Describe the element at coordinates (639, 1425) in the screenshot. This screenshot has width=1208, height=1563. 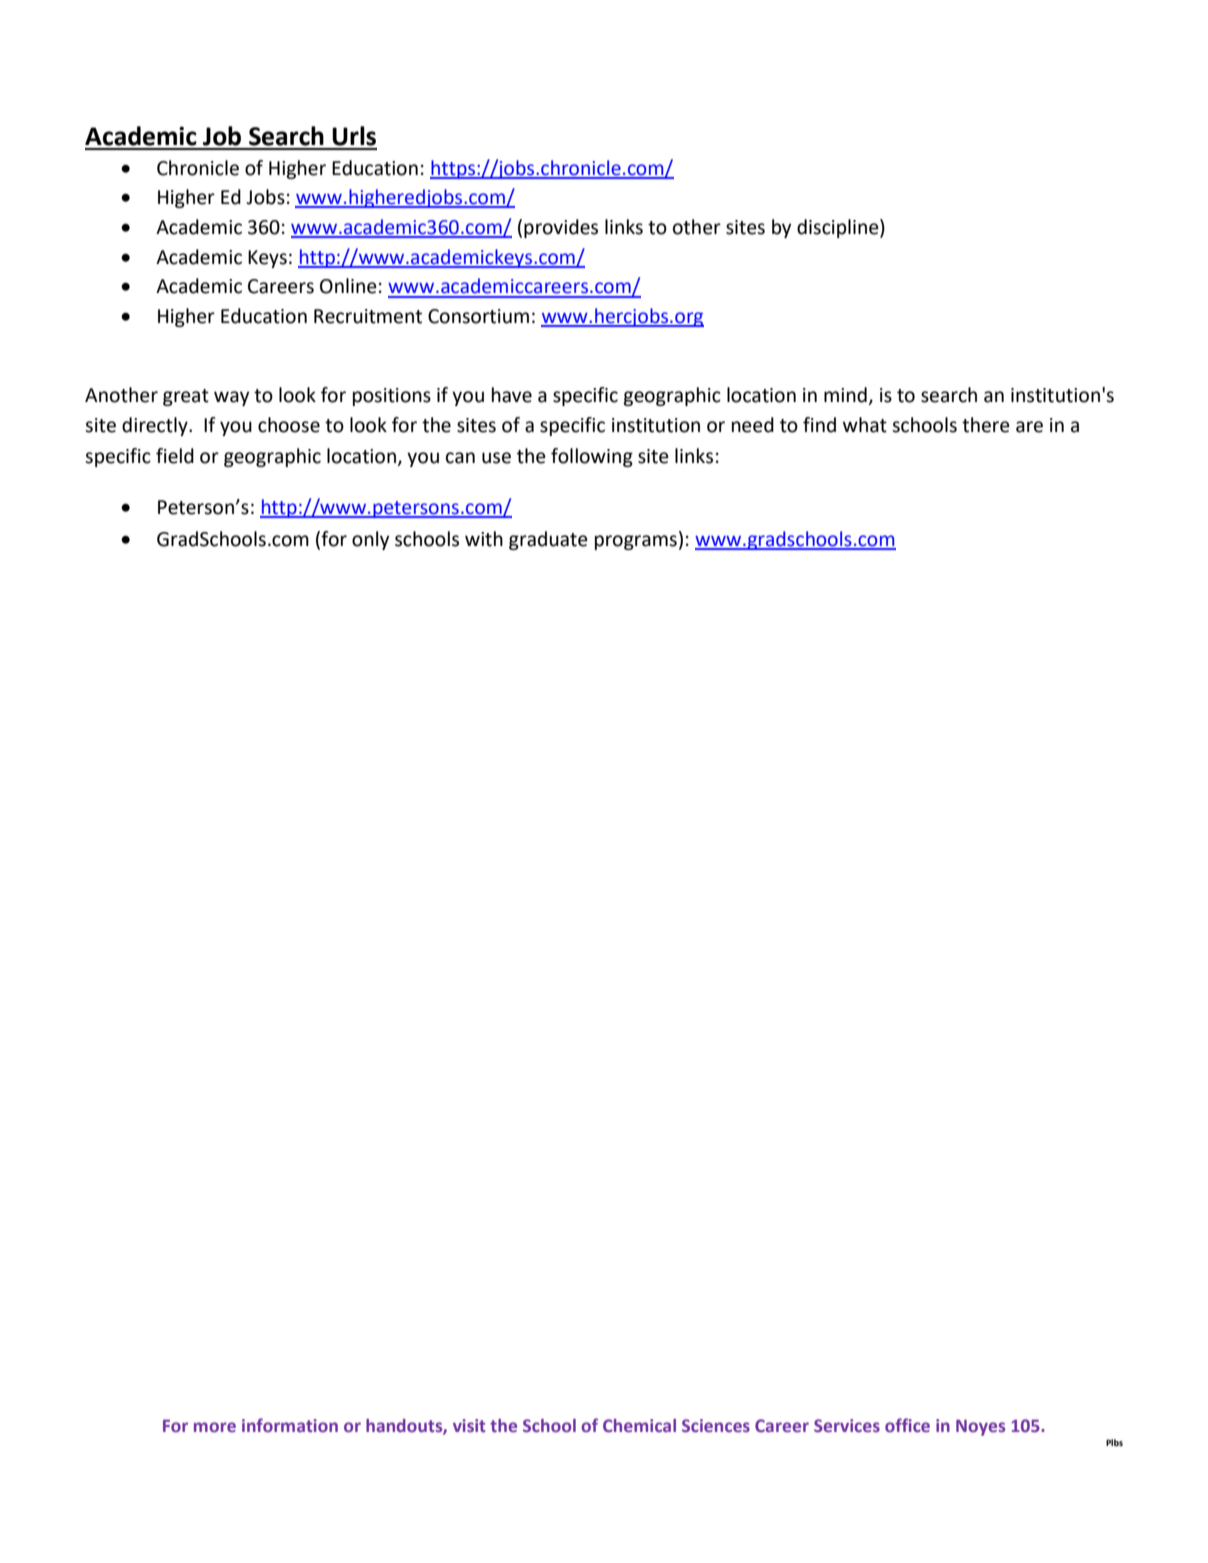
I see `Chemical` at that location.
